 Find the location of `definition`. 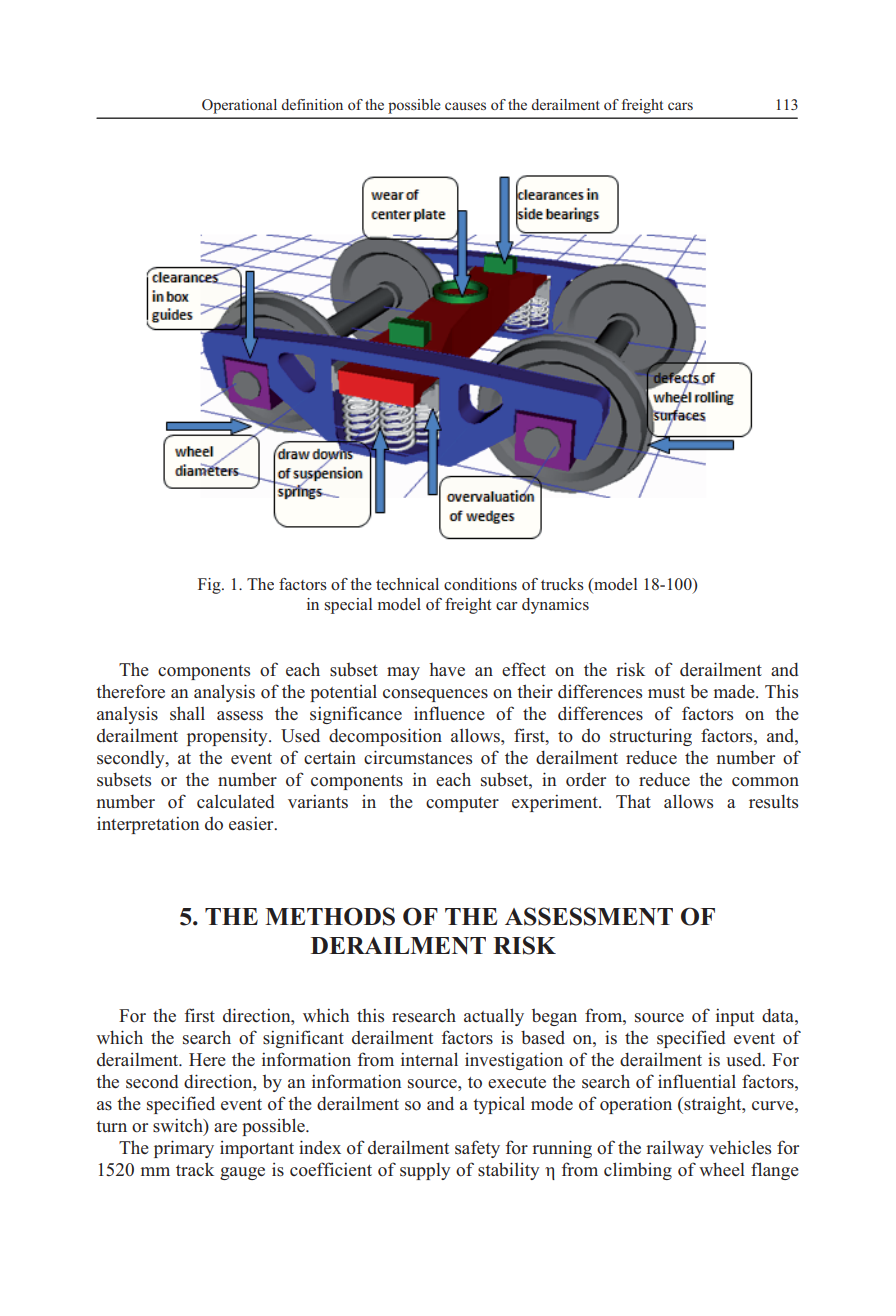

definition is located at coordinates (312, 104).
